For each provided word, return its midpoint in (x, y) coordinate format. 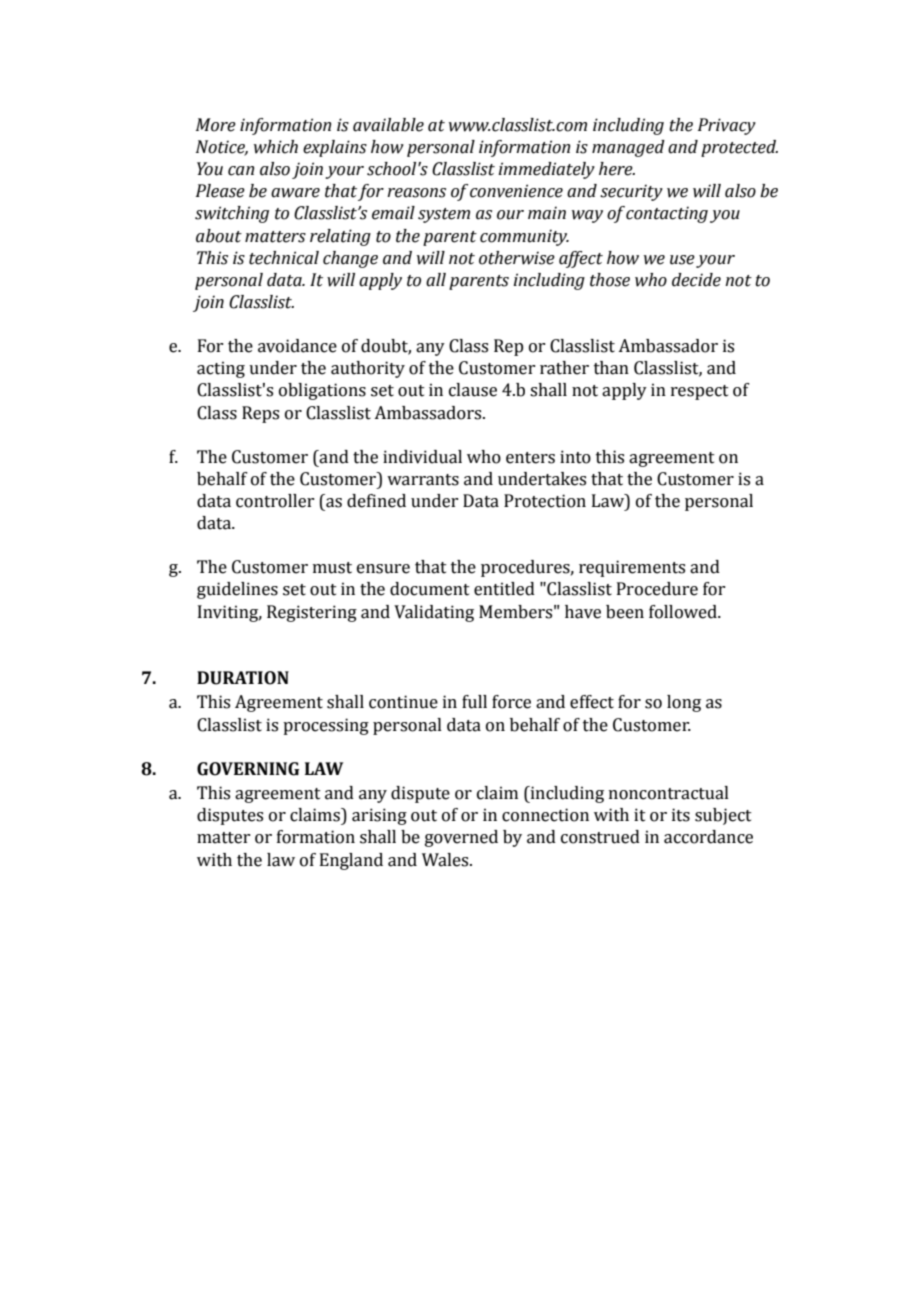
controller (275, 501)
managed (628, 148)
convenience (516, 191)
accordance (708, 837)
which (276, 147)
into (575, 457)
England (351, 861)
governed (461, 838)
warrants (423, 480)
